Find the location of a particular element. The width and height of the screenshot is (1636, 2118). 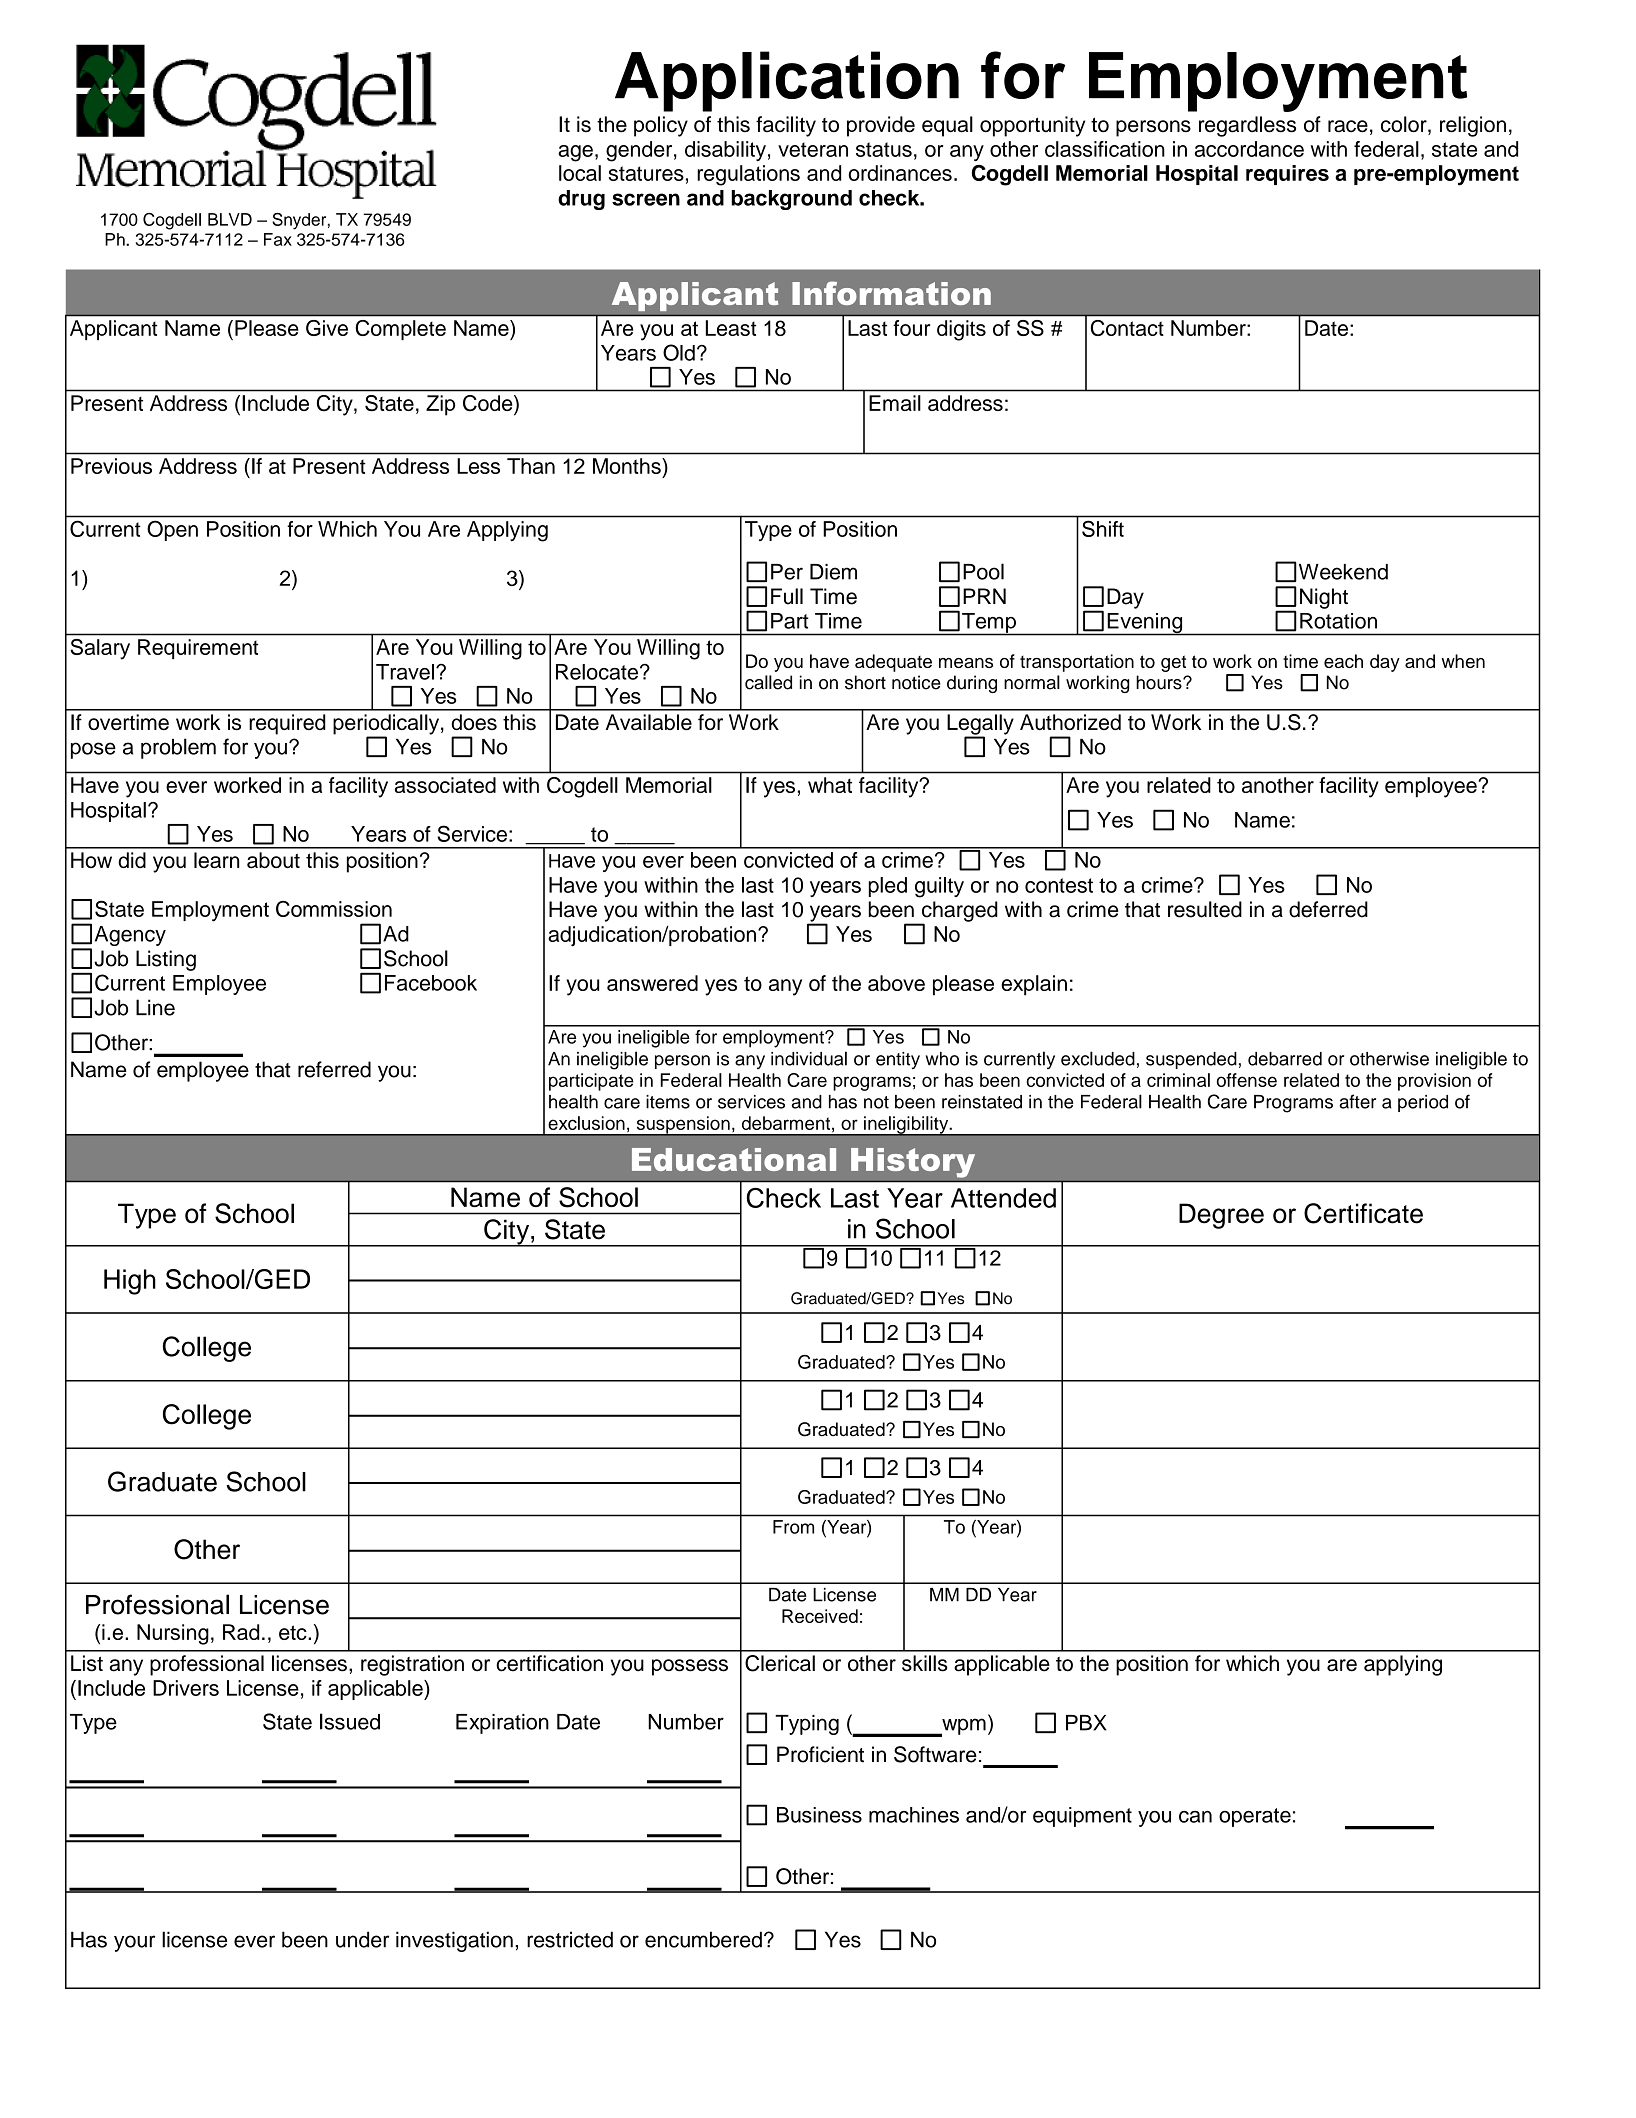

Line is located at coordinates (155, 1007).
